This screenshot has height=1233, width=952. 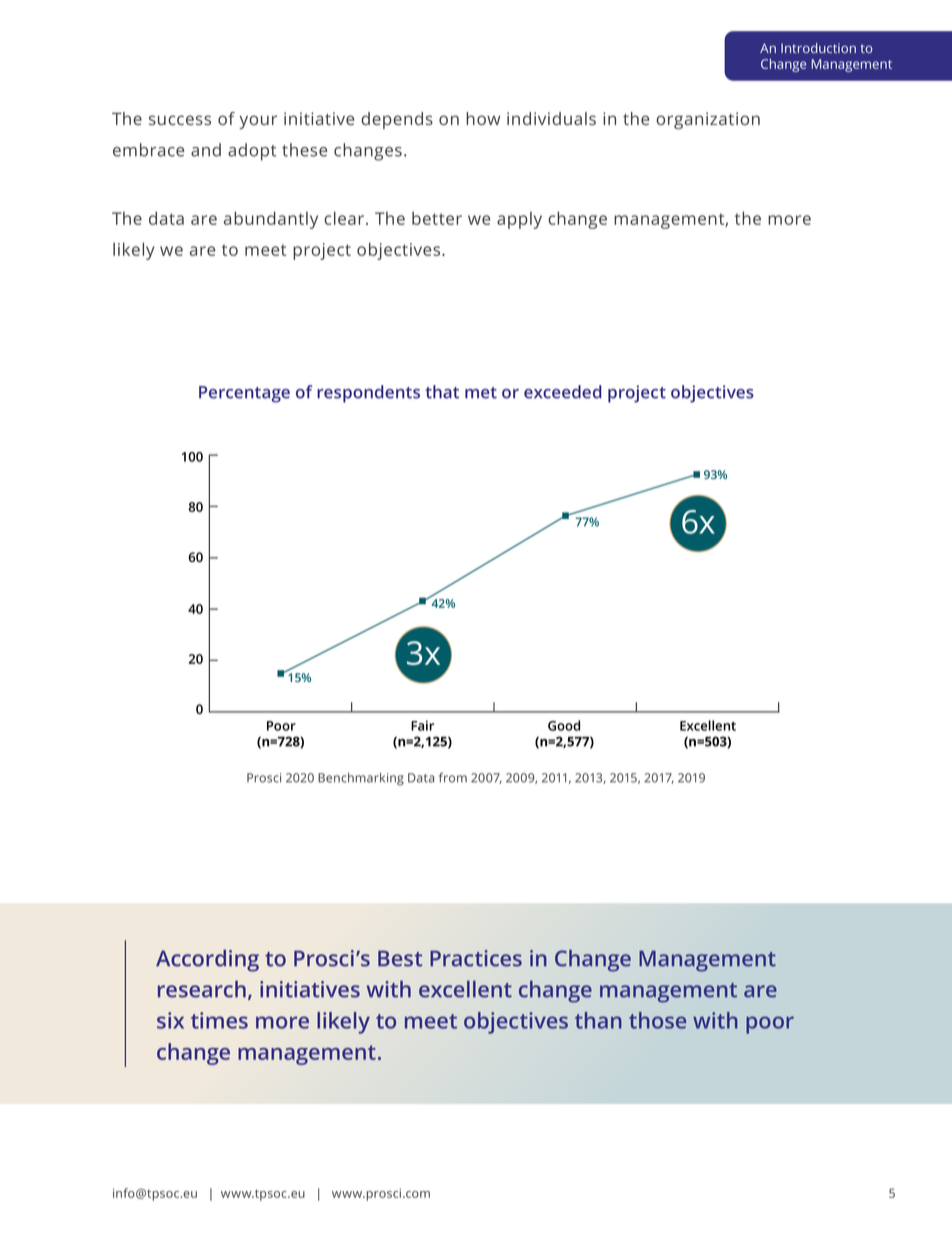 What do you see at coordinates (562, 392) in the screenshot?
I see `exceeded` at bounding box center [562, 392].
